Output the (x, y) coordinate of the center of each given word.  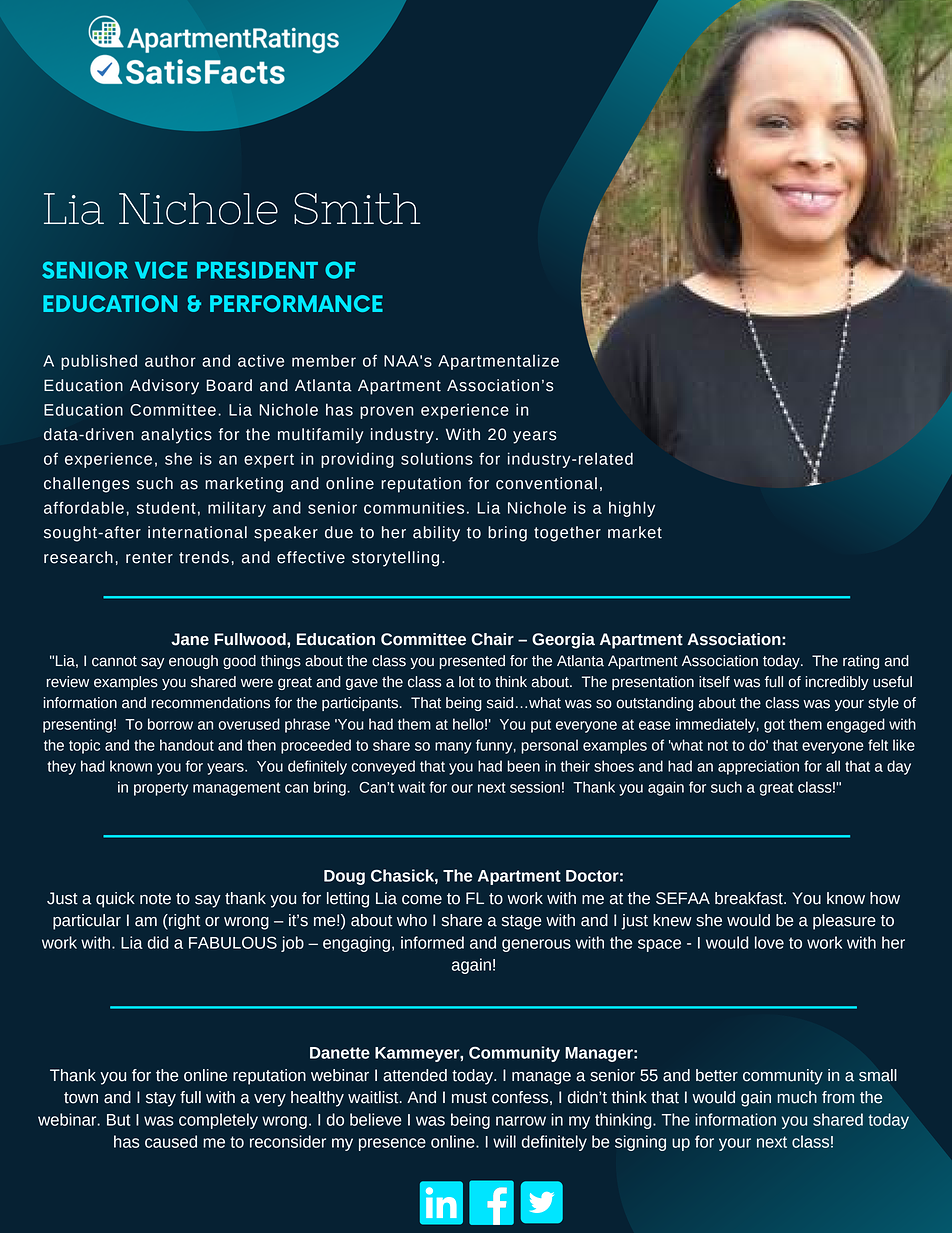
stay (161, 1099)
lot (467, 682)
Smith (357, 208)
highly (632, 509)
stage (521, 922)
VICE (161, 270)
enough (193, 662)
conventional (546, 483)
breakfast (750, 898)
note (155, 899)
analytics (176, 436)
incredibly (837, 683)
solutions (437, 458)
